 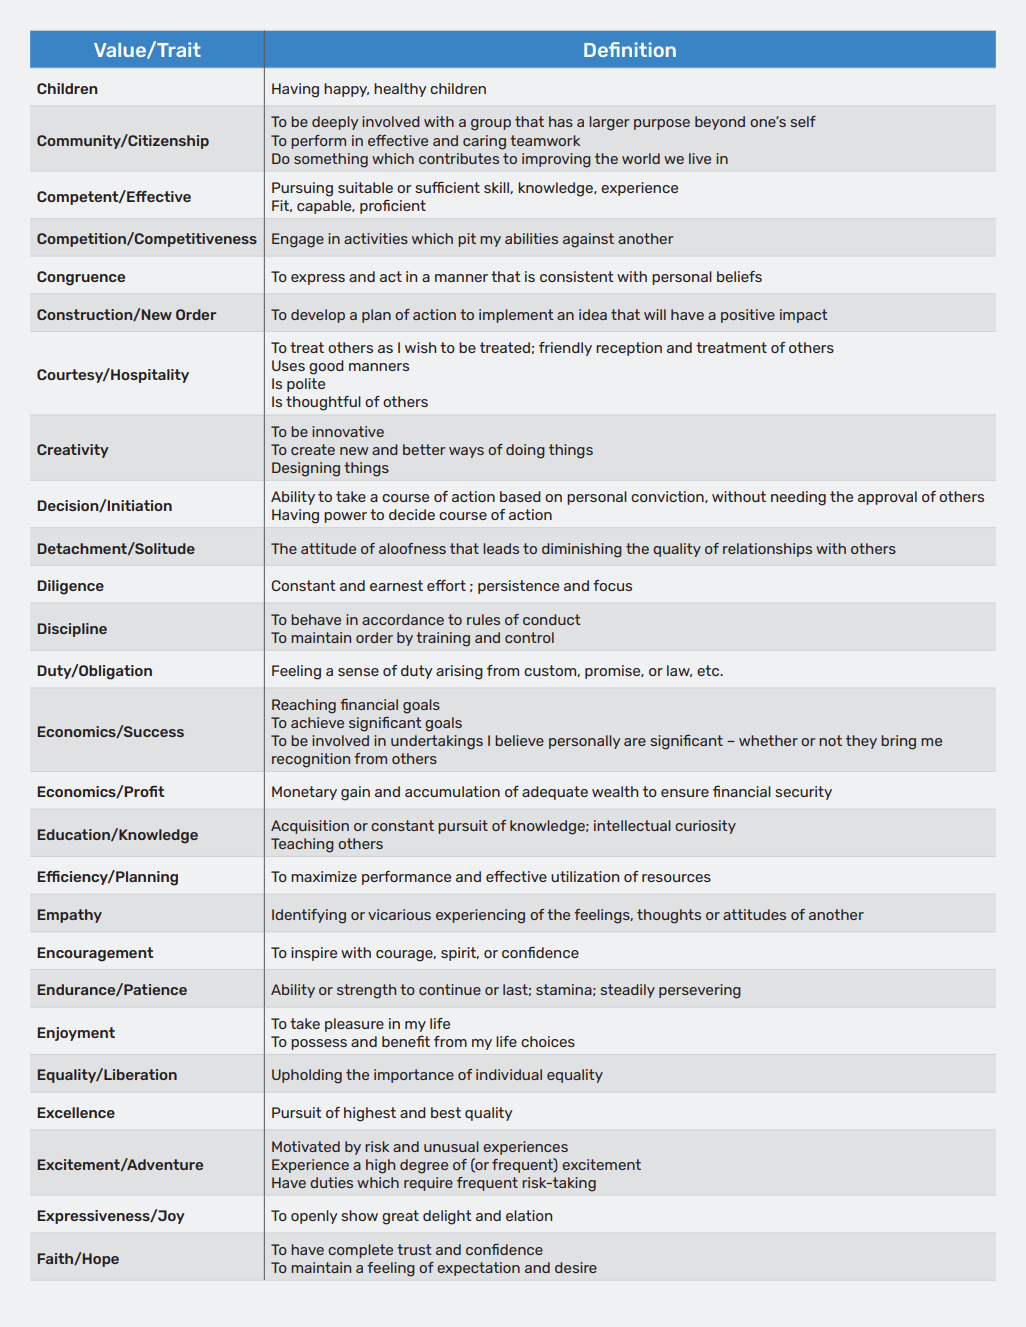 I want to click on self, so click(x=803, y=121).
